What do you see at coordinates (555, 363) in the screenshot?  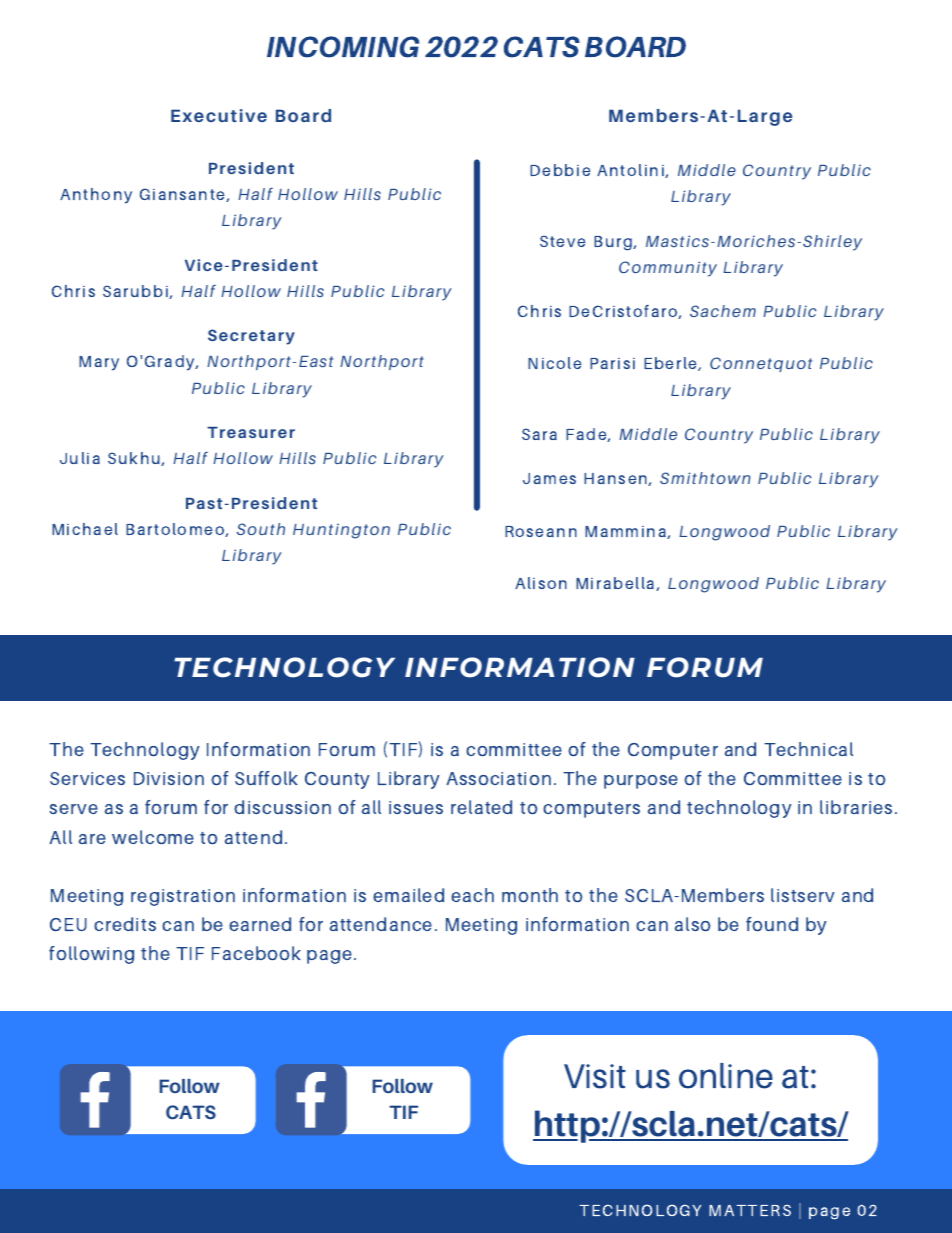 I see `Nicole` at bounding box center [555, 363].
